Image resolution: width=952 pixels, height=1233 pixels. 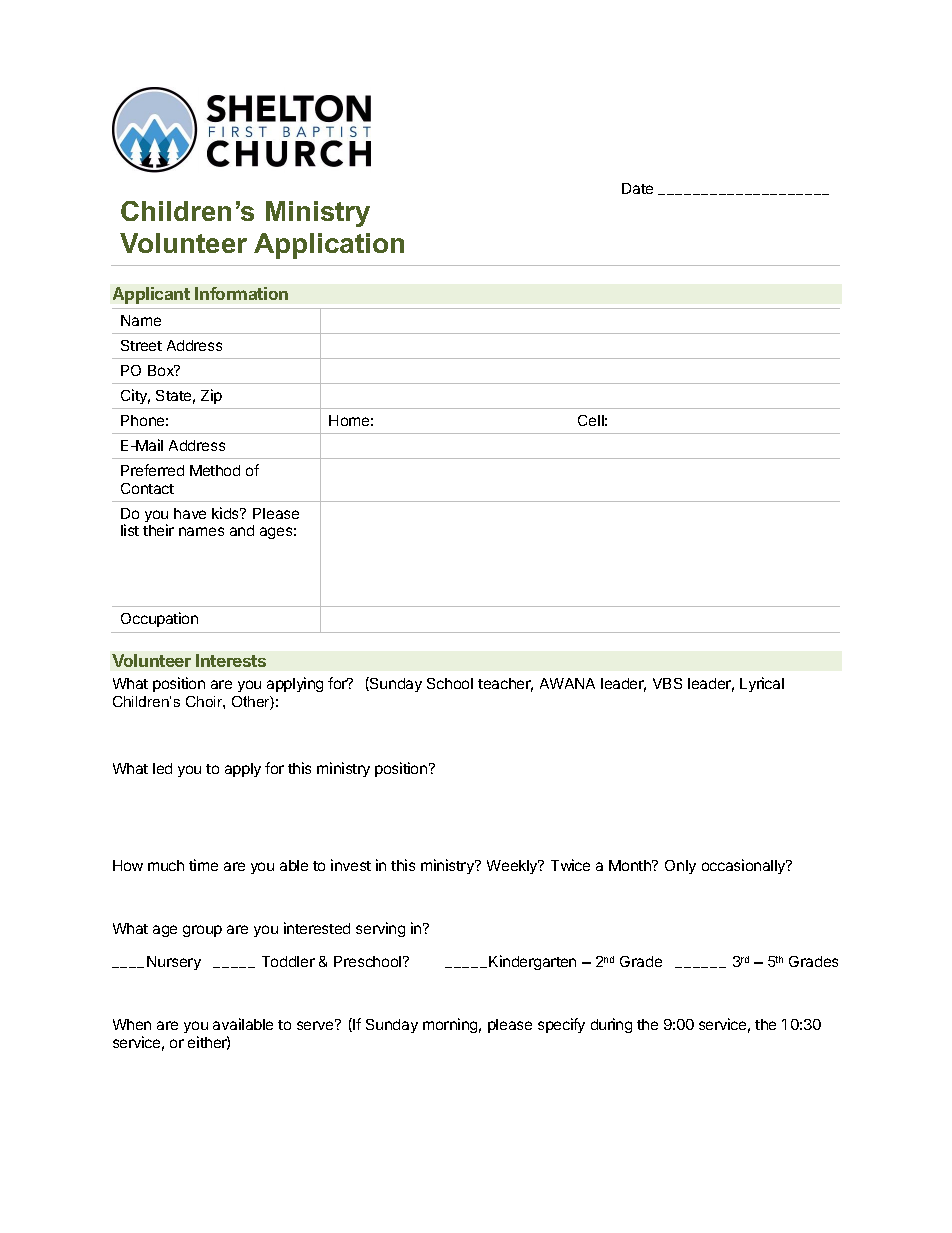 I want to click on Lyrical, so click(x=762, y=684).
